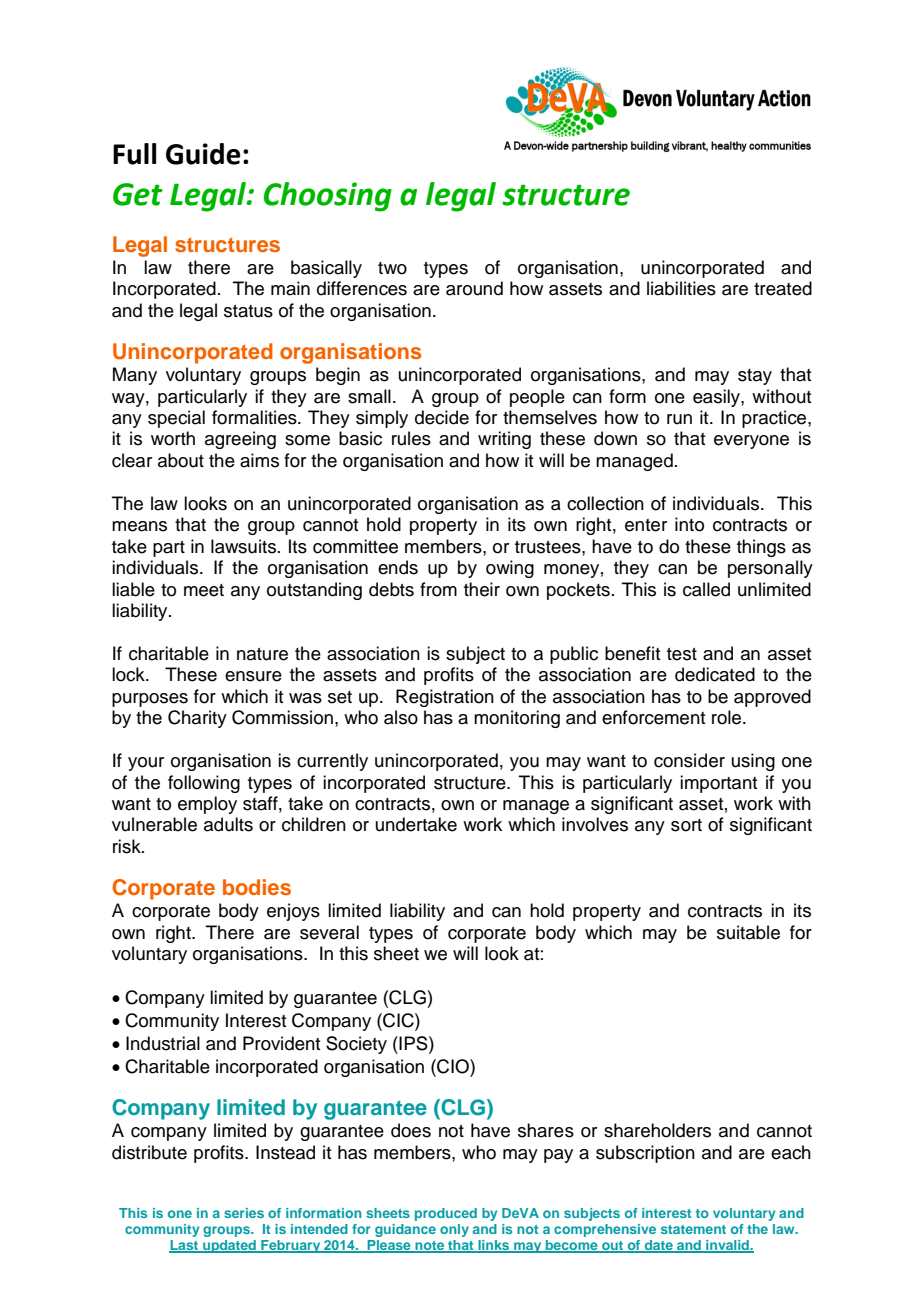 The height and width of the page is (1308, 924). Describe the element at coordinates (445, 698) in the page. I see `Registration` at that location.
